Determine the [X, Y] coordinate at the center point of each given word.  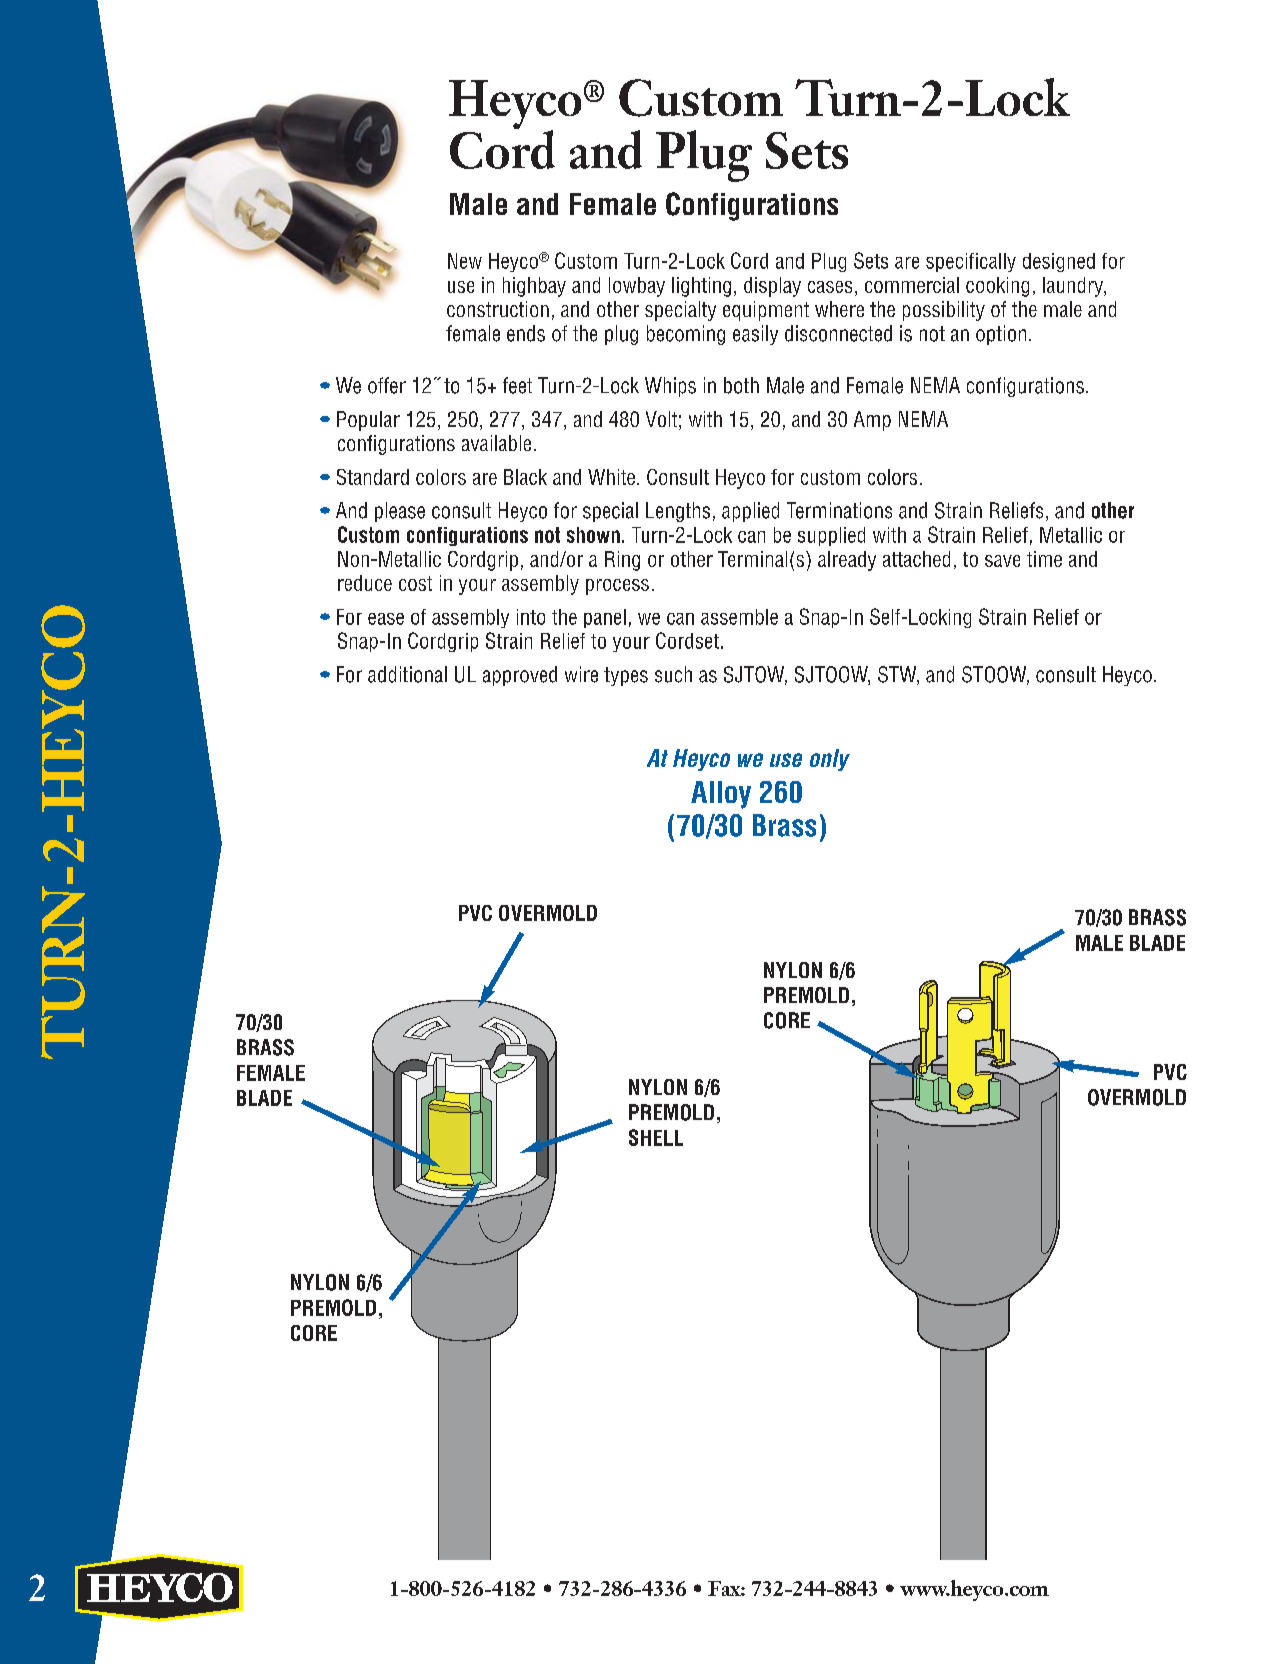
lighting [701, 287]
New [465, 261]
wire [581, 674]
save [1002, 561]
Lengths [678, 512]
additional [407, 674]
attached [916, 559]
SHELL [656, 1137]
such [673, 674]
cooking [997, 287]
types [626, 676]
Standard [373, 477]
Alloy [721, 795]
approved [520, 676]
